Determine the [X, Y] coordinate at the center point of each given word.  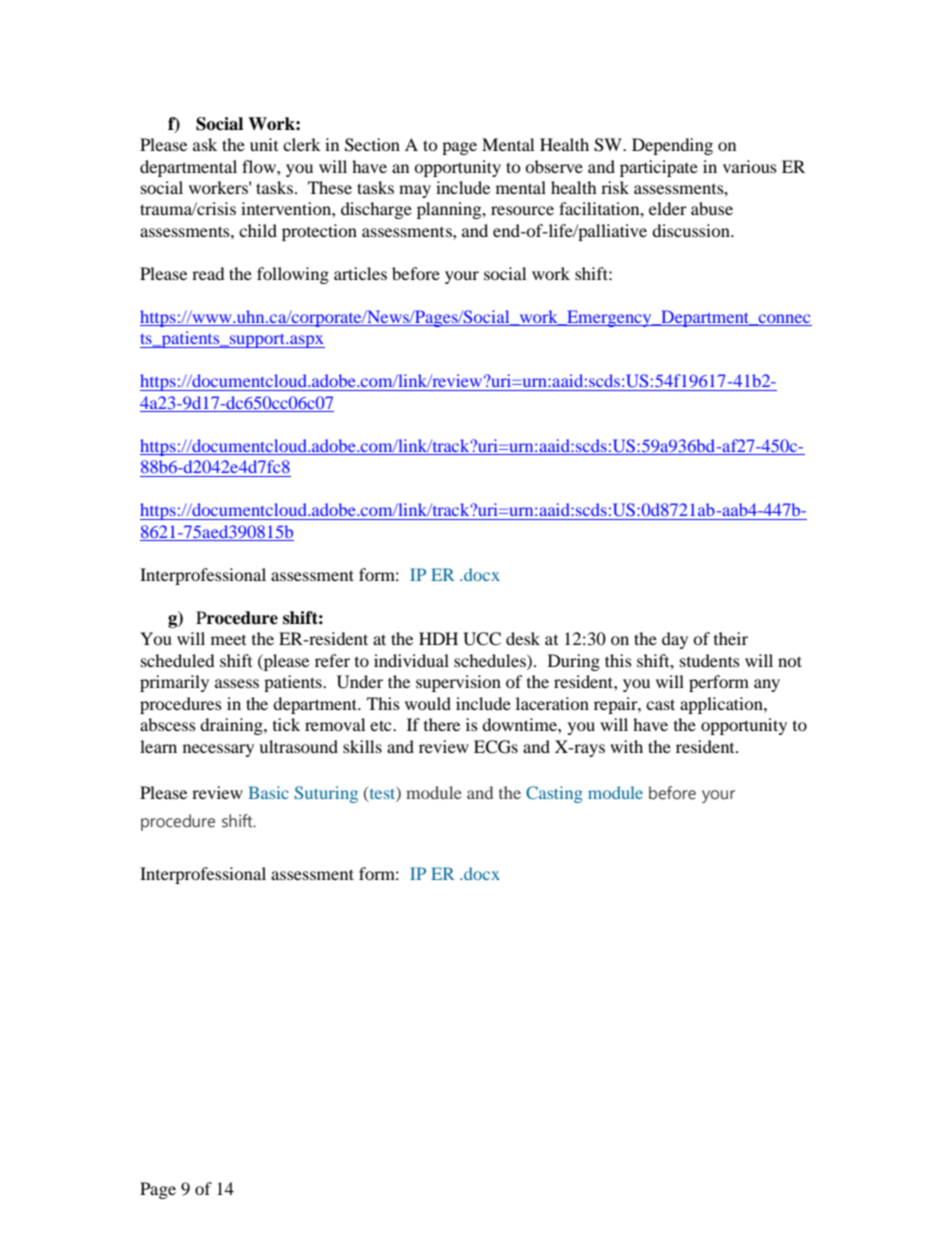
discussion [692, 230]
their [731, 638]
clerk [302, 144]
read [208, 273]
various [750, 166]
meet [228, 640]
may [415, 191]
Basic [268, 792]
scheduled [178, 660]
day [675, 640]
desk [523, 638]
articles [360, 273]
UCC [482, 639]
